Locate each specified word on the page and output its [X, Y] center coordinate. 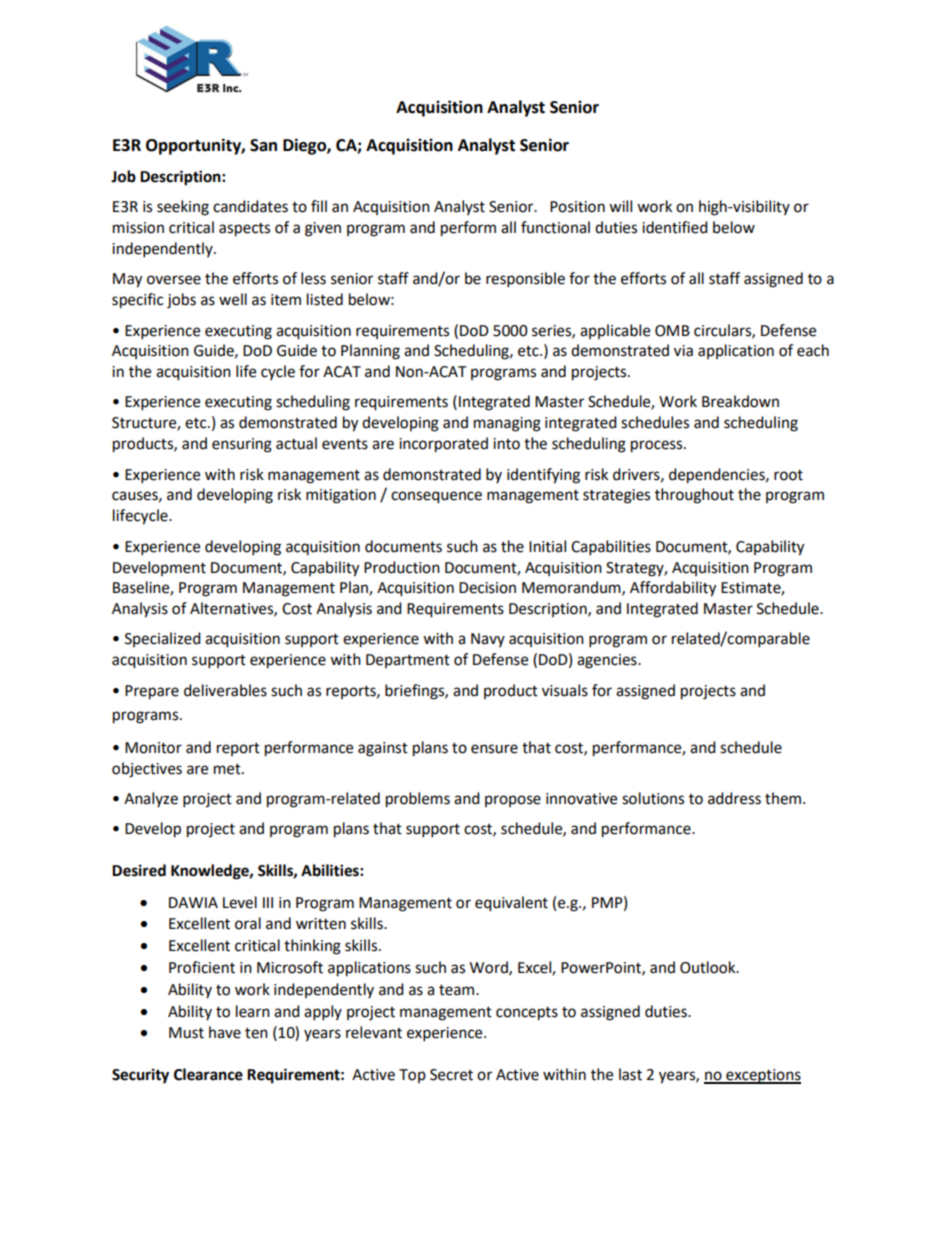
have [225, 1032]
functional [555, 227]
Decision [487, 588]
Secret [451, 1075]
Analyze [151, 799]
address [734, 798]
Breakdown [740, 401]
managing [507, 424]
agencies [608, 661]
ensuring [242, 445]
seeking [183, 208]
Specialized [163, 639]
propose [513, 801]
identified [675, 227]
